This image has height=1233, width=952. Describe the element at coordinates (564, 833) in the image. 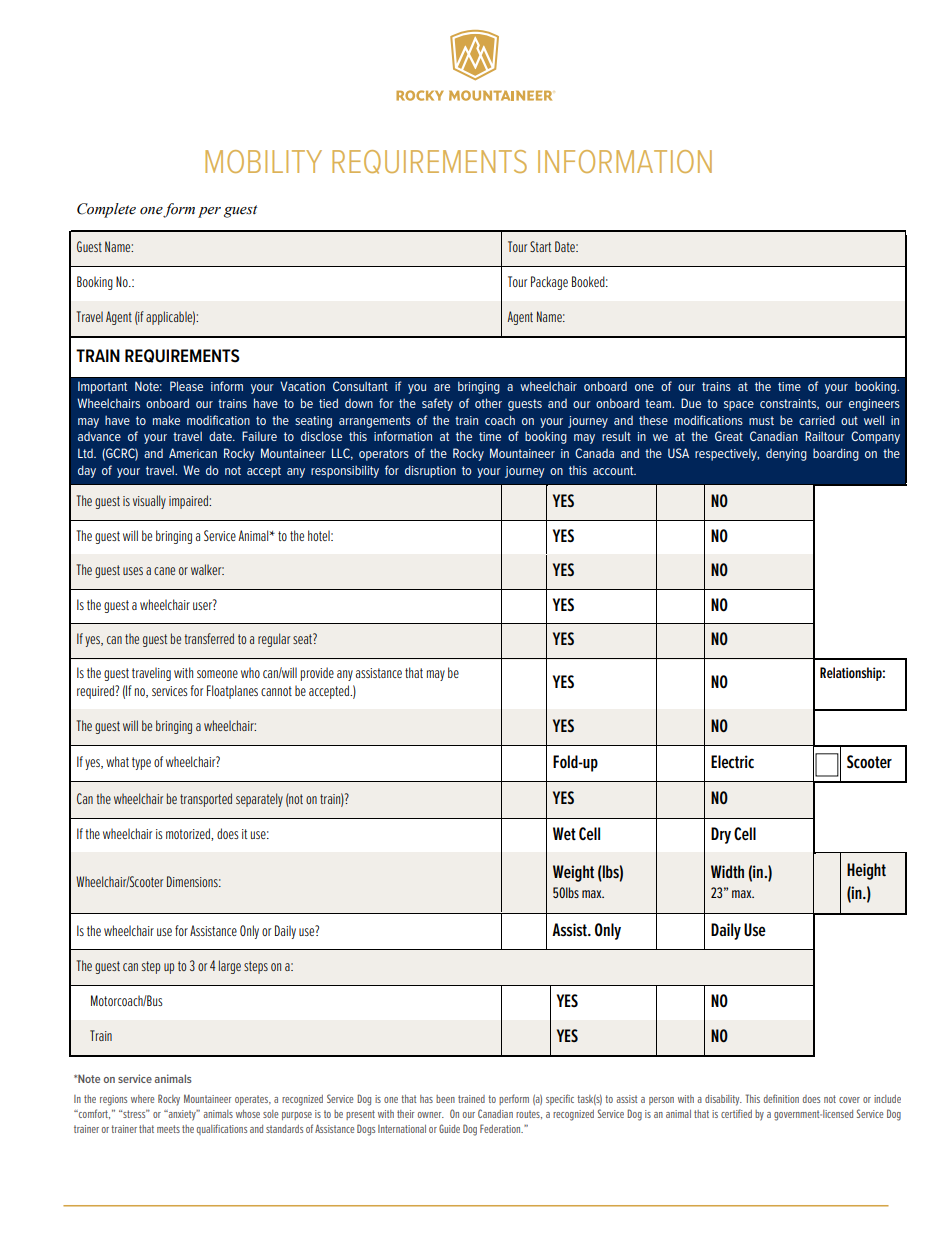

I see `Wet` at that location.
